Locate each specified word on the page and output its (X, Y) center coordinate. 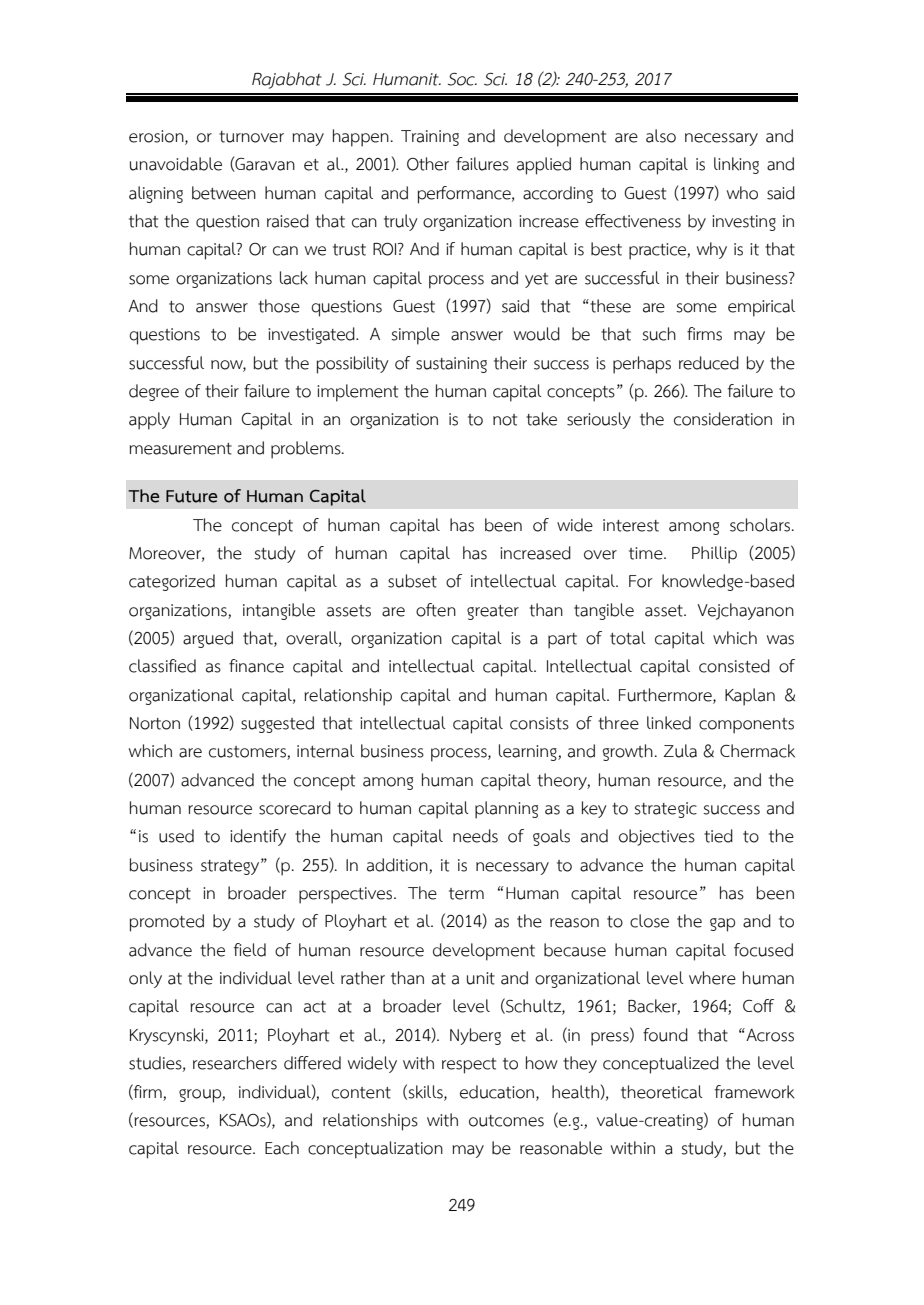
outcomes (506, 1121)
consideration (723, 419)
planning (506, 810)
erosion (157, 137)
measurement (180, 449)
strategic (665, 810)
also (661, 136)
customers (248, 753)
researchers (235, 1063)
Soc (462, 79)
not (505, 420)
